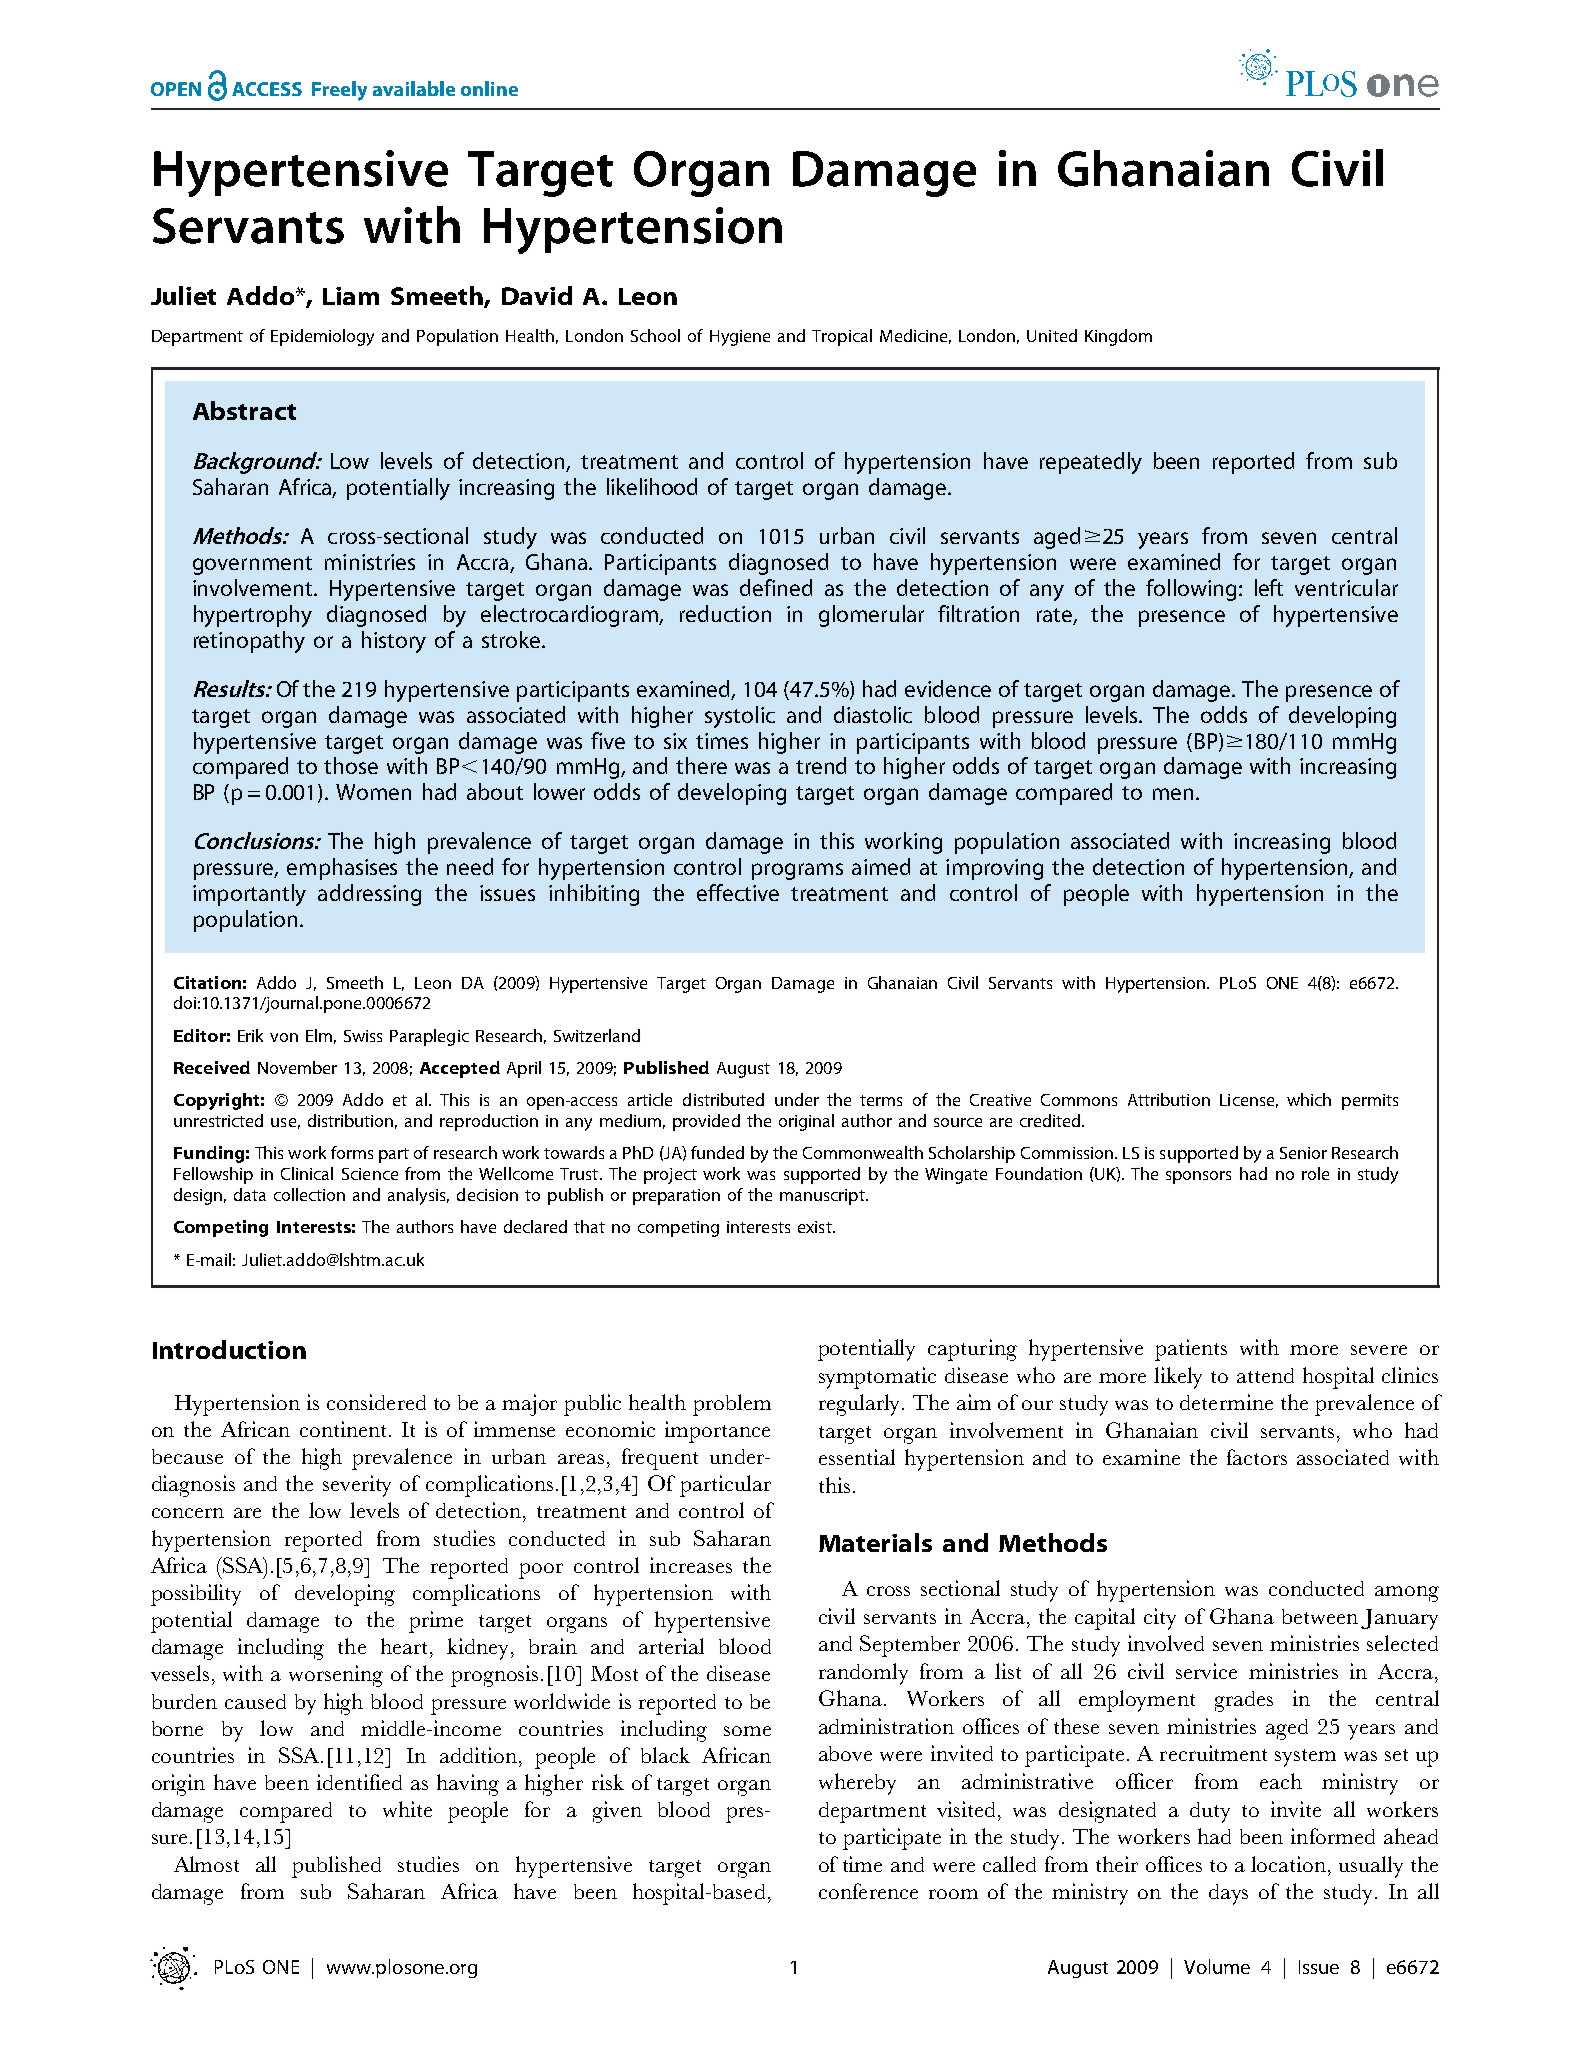  I want to click on conference, so click(868, 1891).
